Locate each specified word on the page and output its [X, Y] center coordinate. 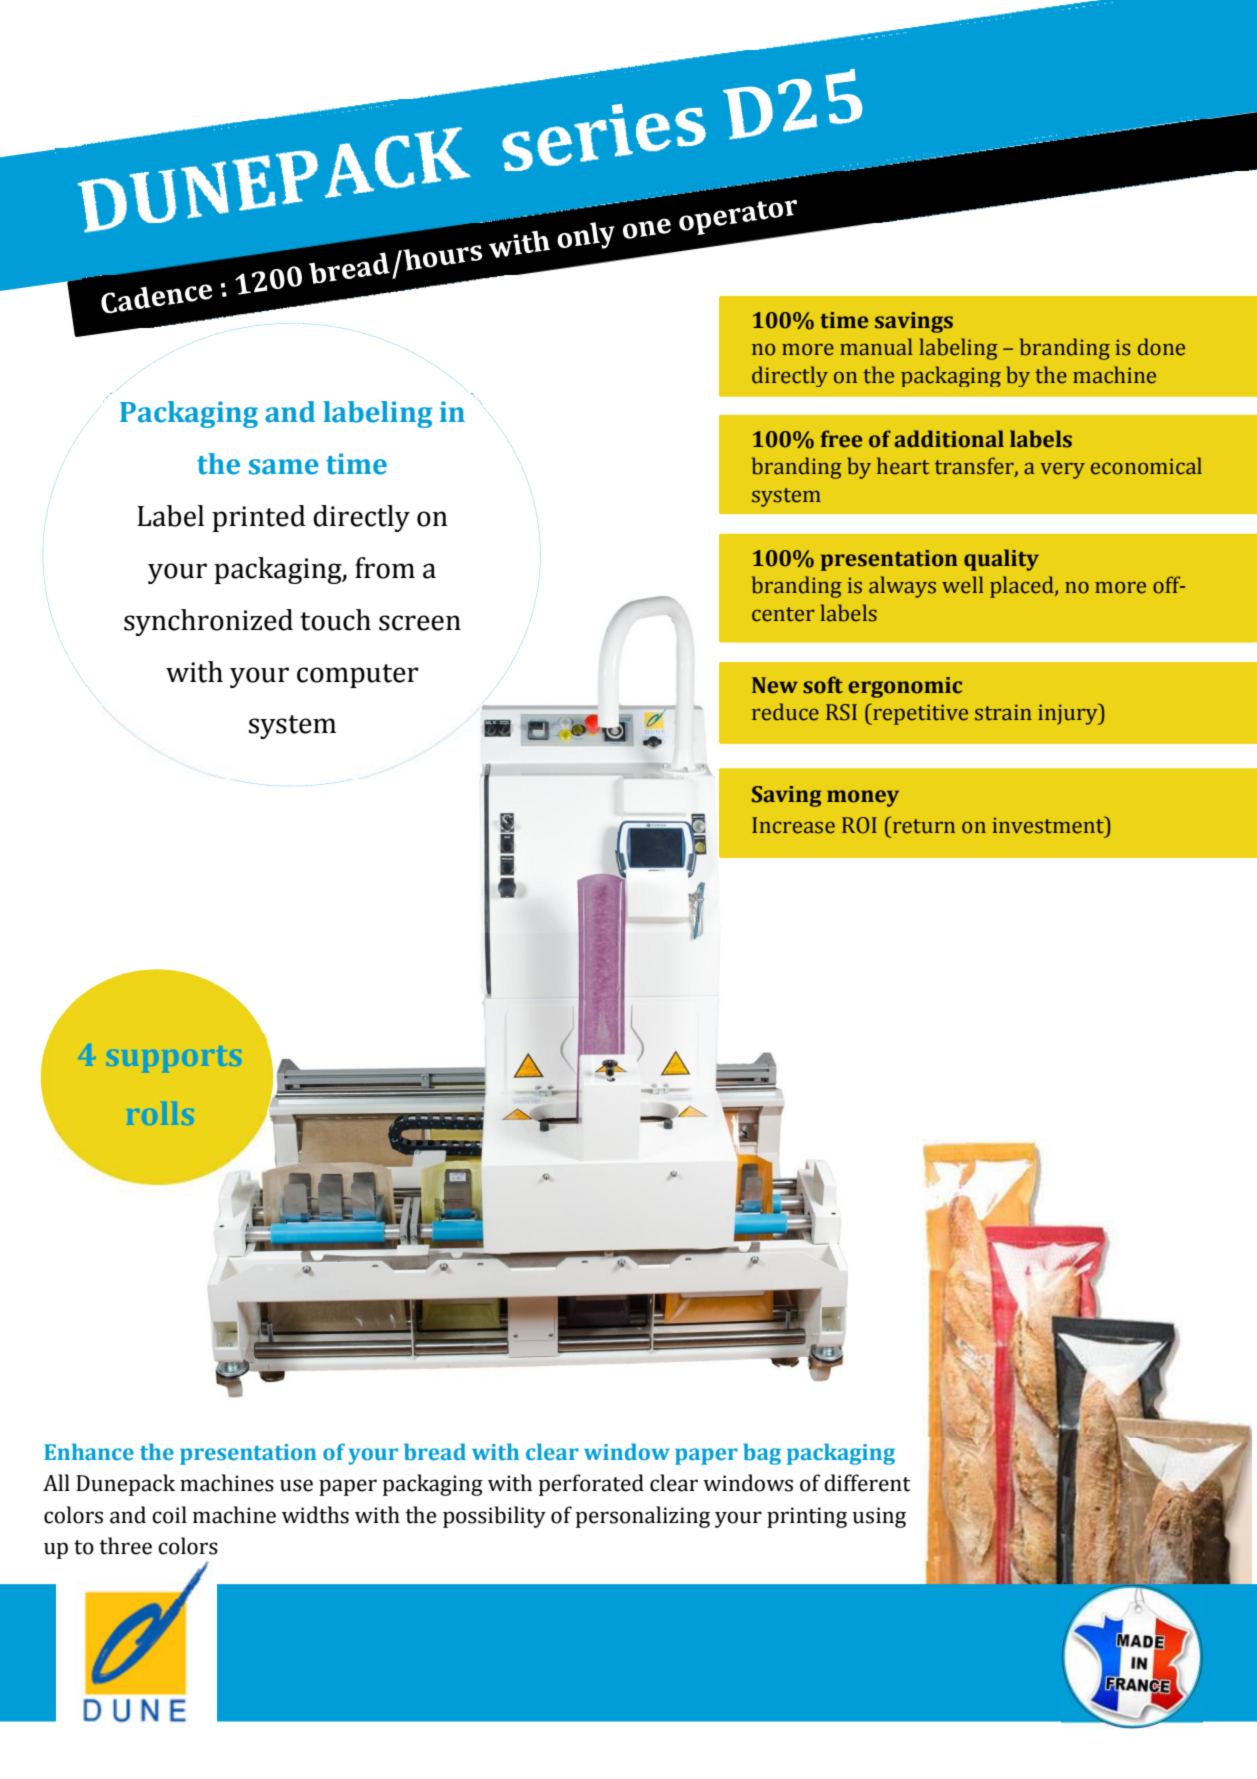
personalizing [643, 1517]
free [841, 439]
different [867, 1483]
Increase [793, 825]
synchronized [208, 622]
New [775, 685]
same [284, 467]
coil [169, 1515]
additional [949, 439]
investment [1049, 825]
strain [1003, 712]
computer [358, 676]
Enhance [89, 1452]
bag [762, 1454]
